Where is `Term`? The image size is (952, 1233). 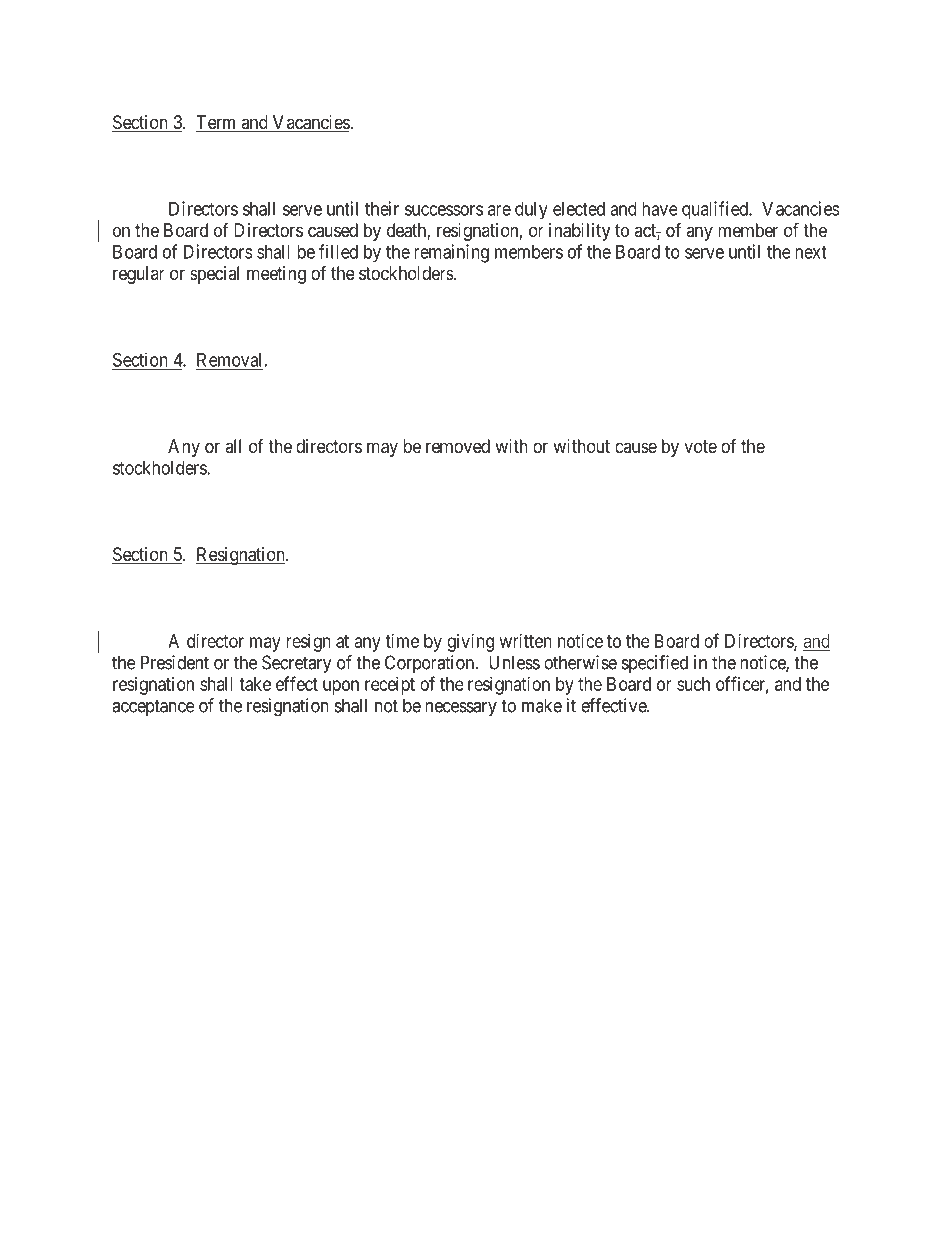
Term is located at coordinates (217, 123).
